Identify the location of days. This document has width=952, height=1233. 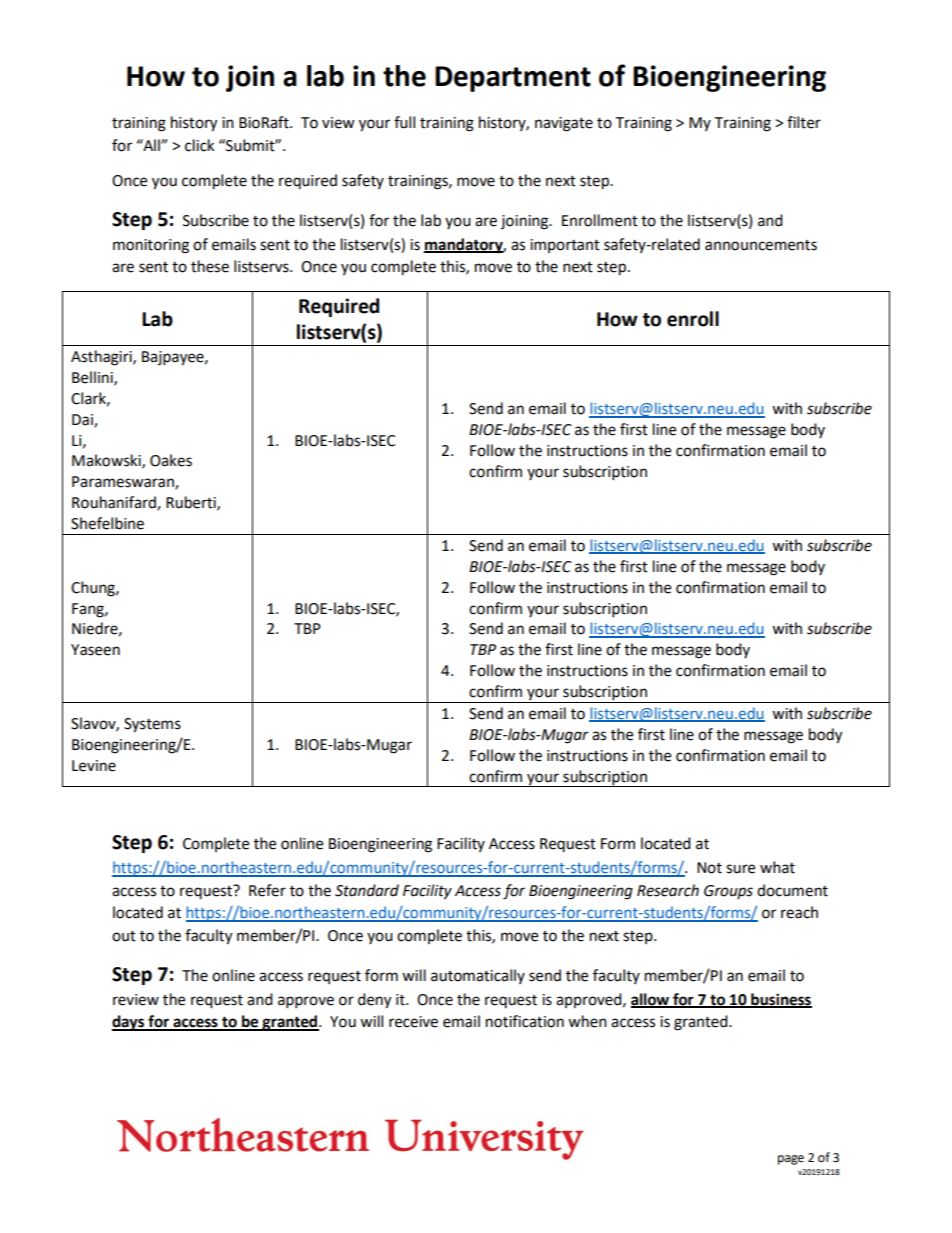
(129, 1023).
